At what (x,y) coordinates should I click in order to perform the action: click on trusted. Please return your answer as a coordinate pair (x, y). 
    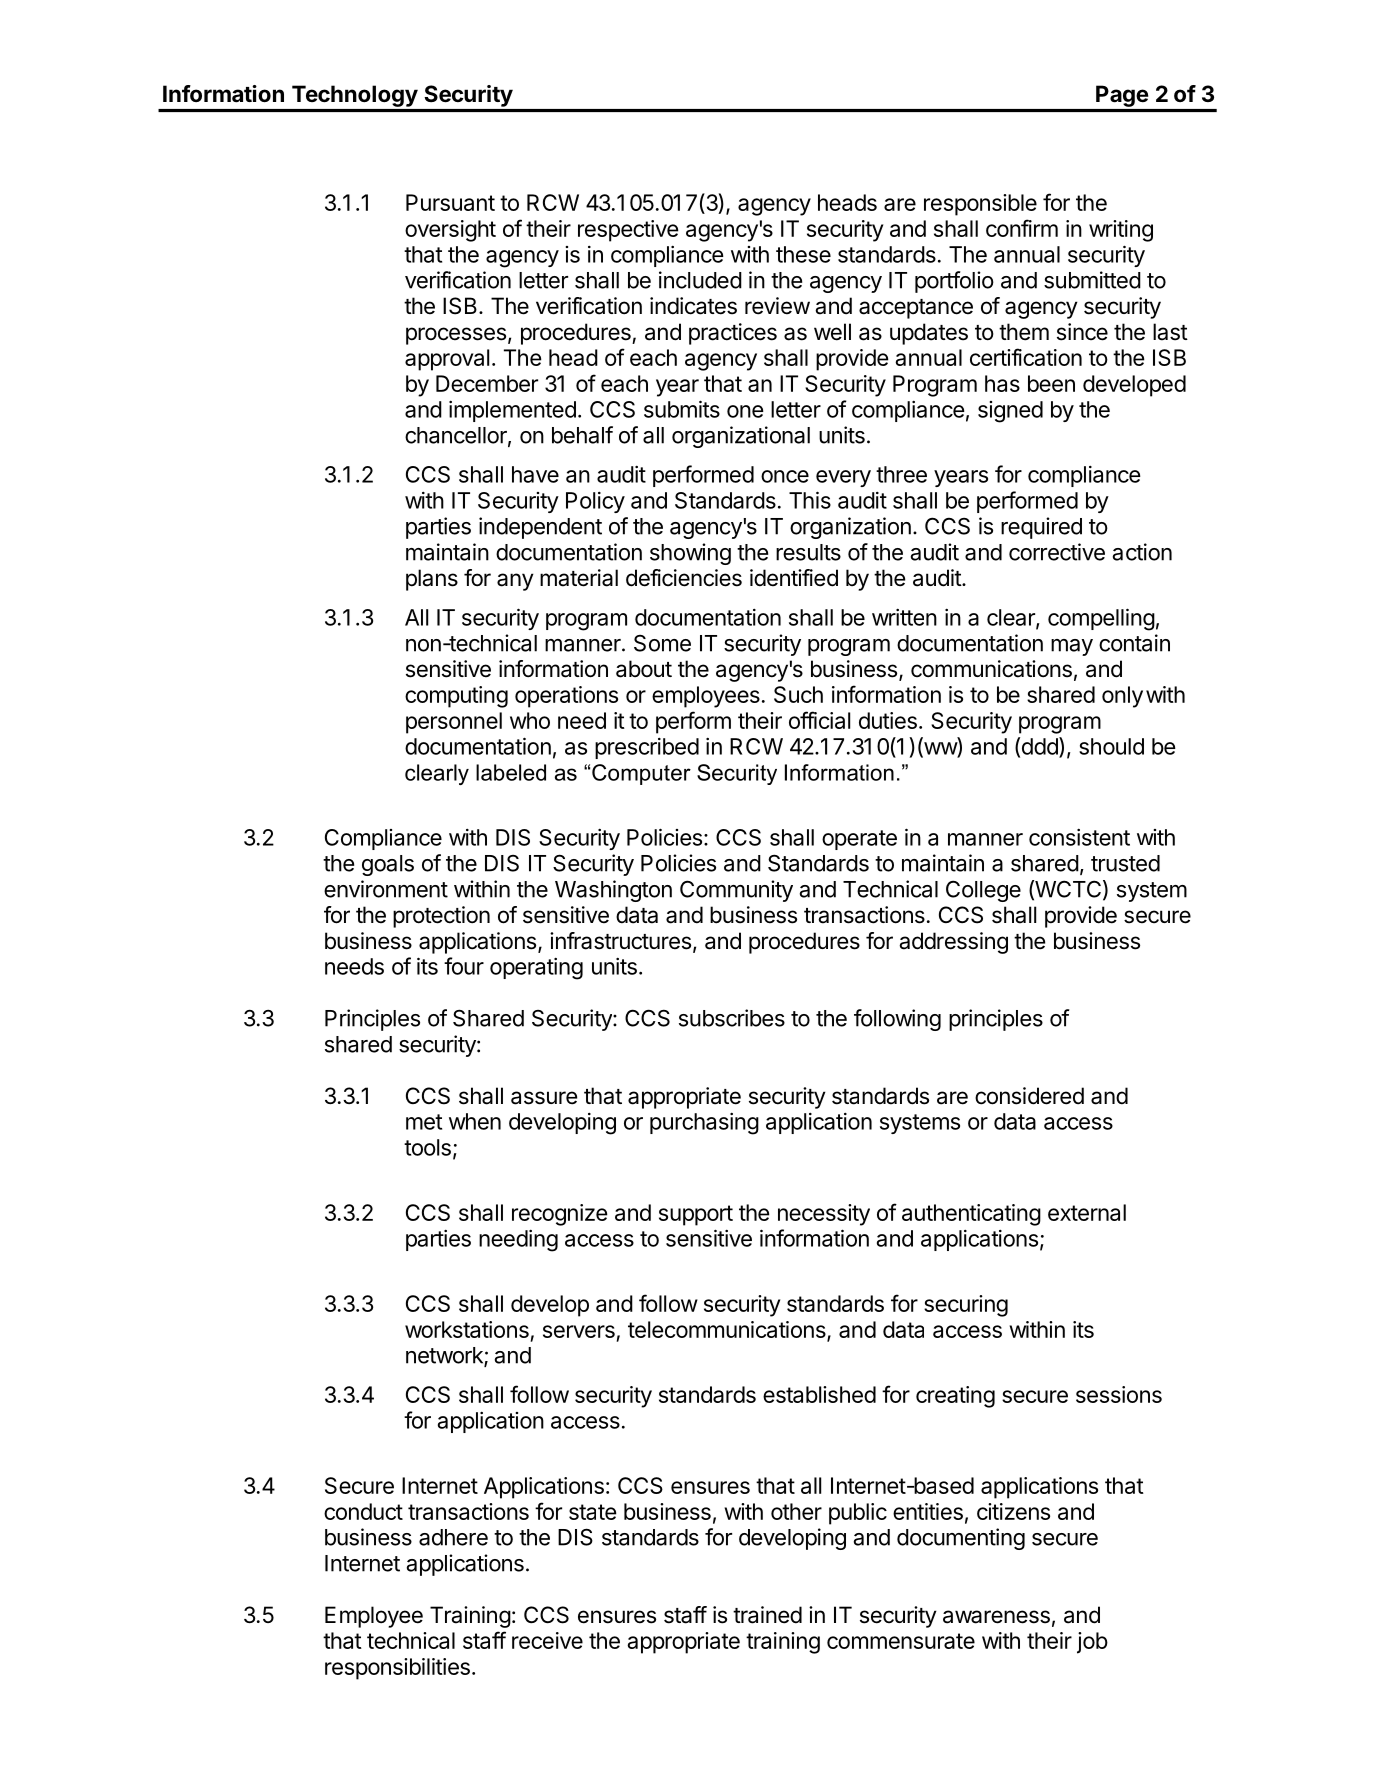
    Looking at the image, I should click on (1125, 863).
